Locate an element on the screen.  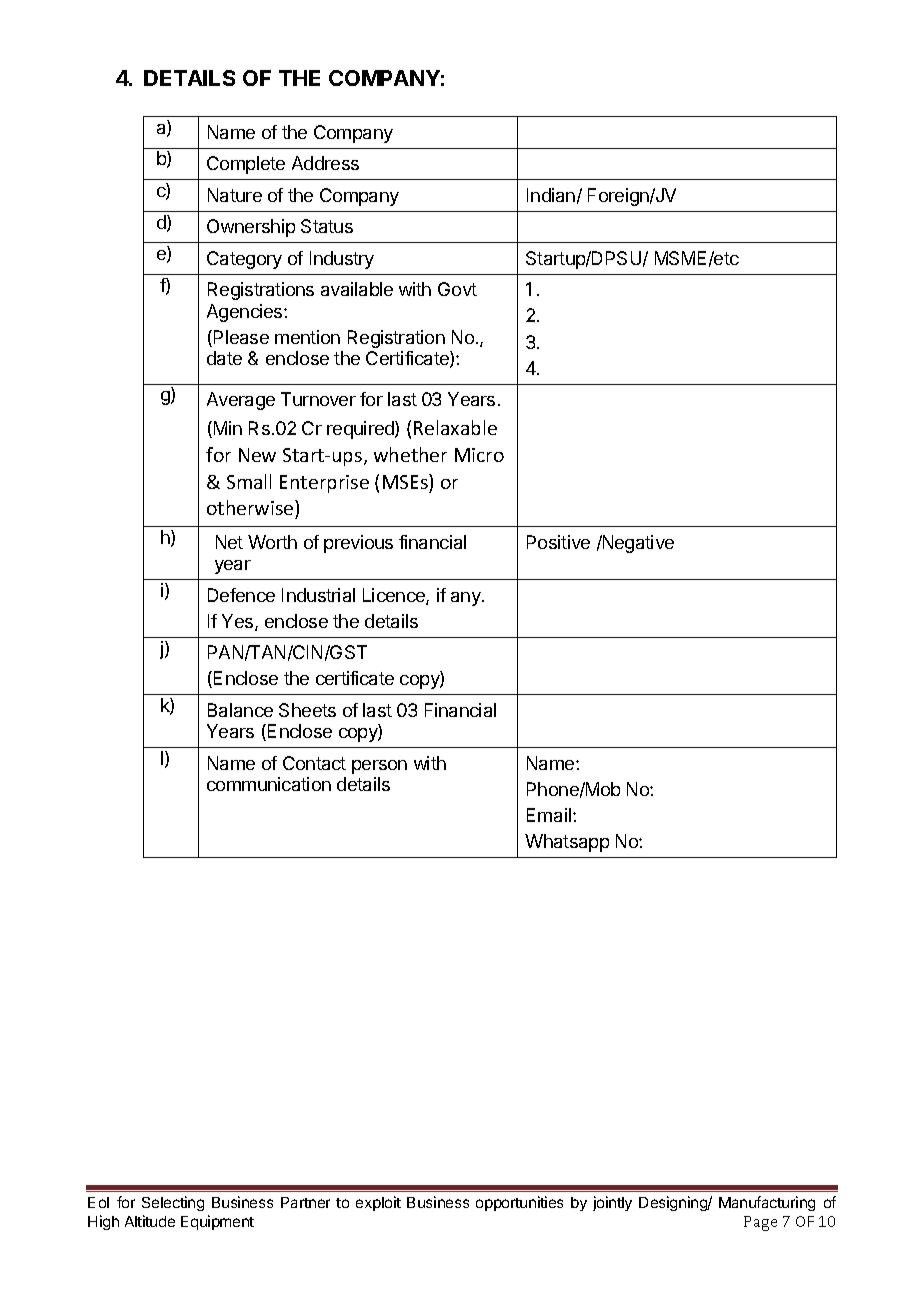
Micro is located at coordinates (479, 455).
